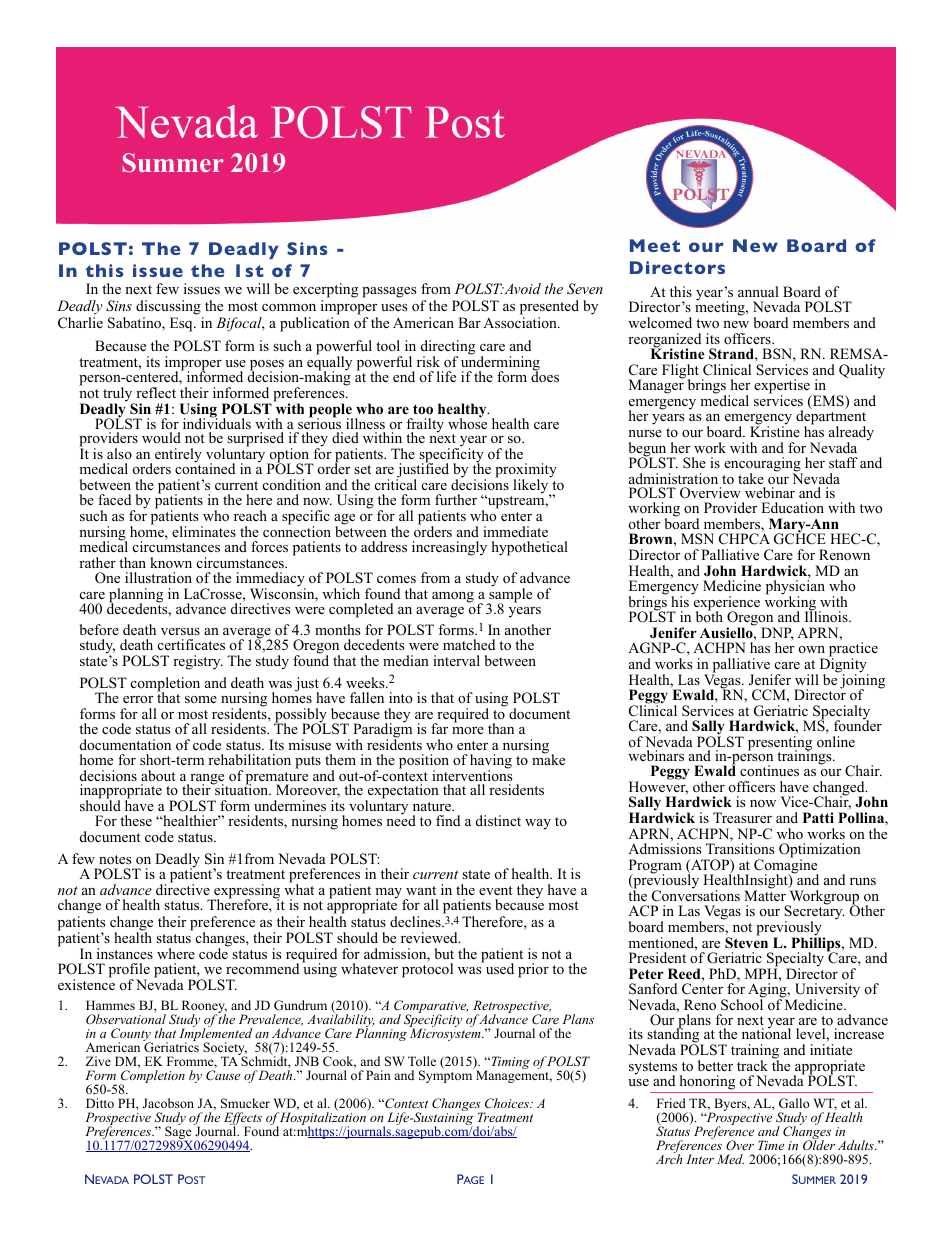 Image resolution: width=952 pixels, height=1233 pixels. Describe the element at coordinates (158, 577) in the screenshot. I see `illustration` at that location.
